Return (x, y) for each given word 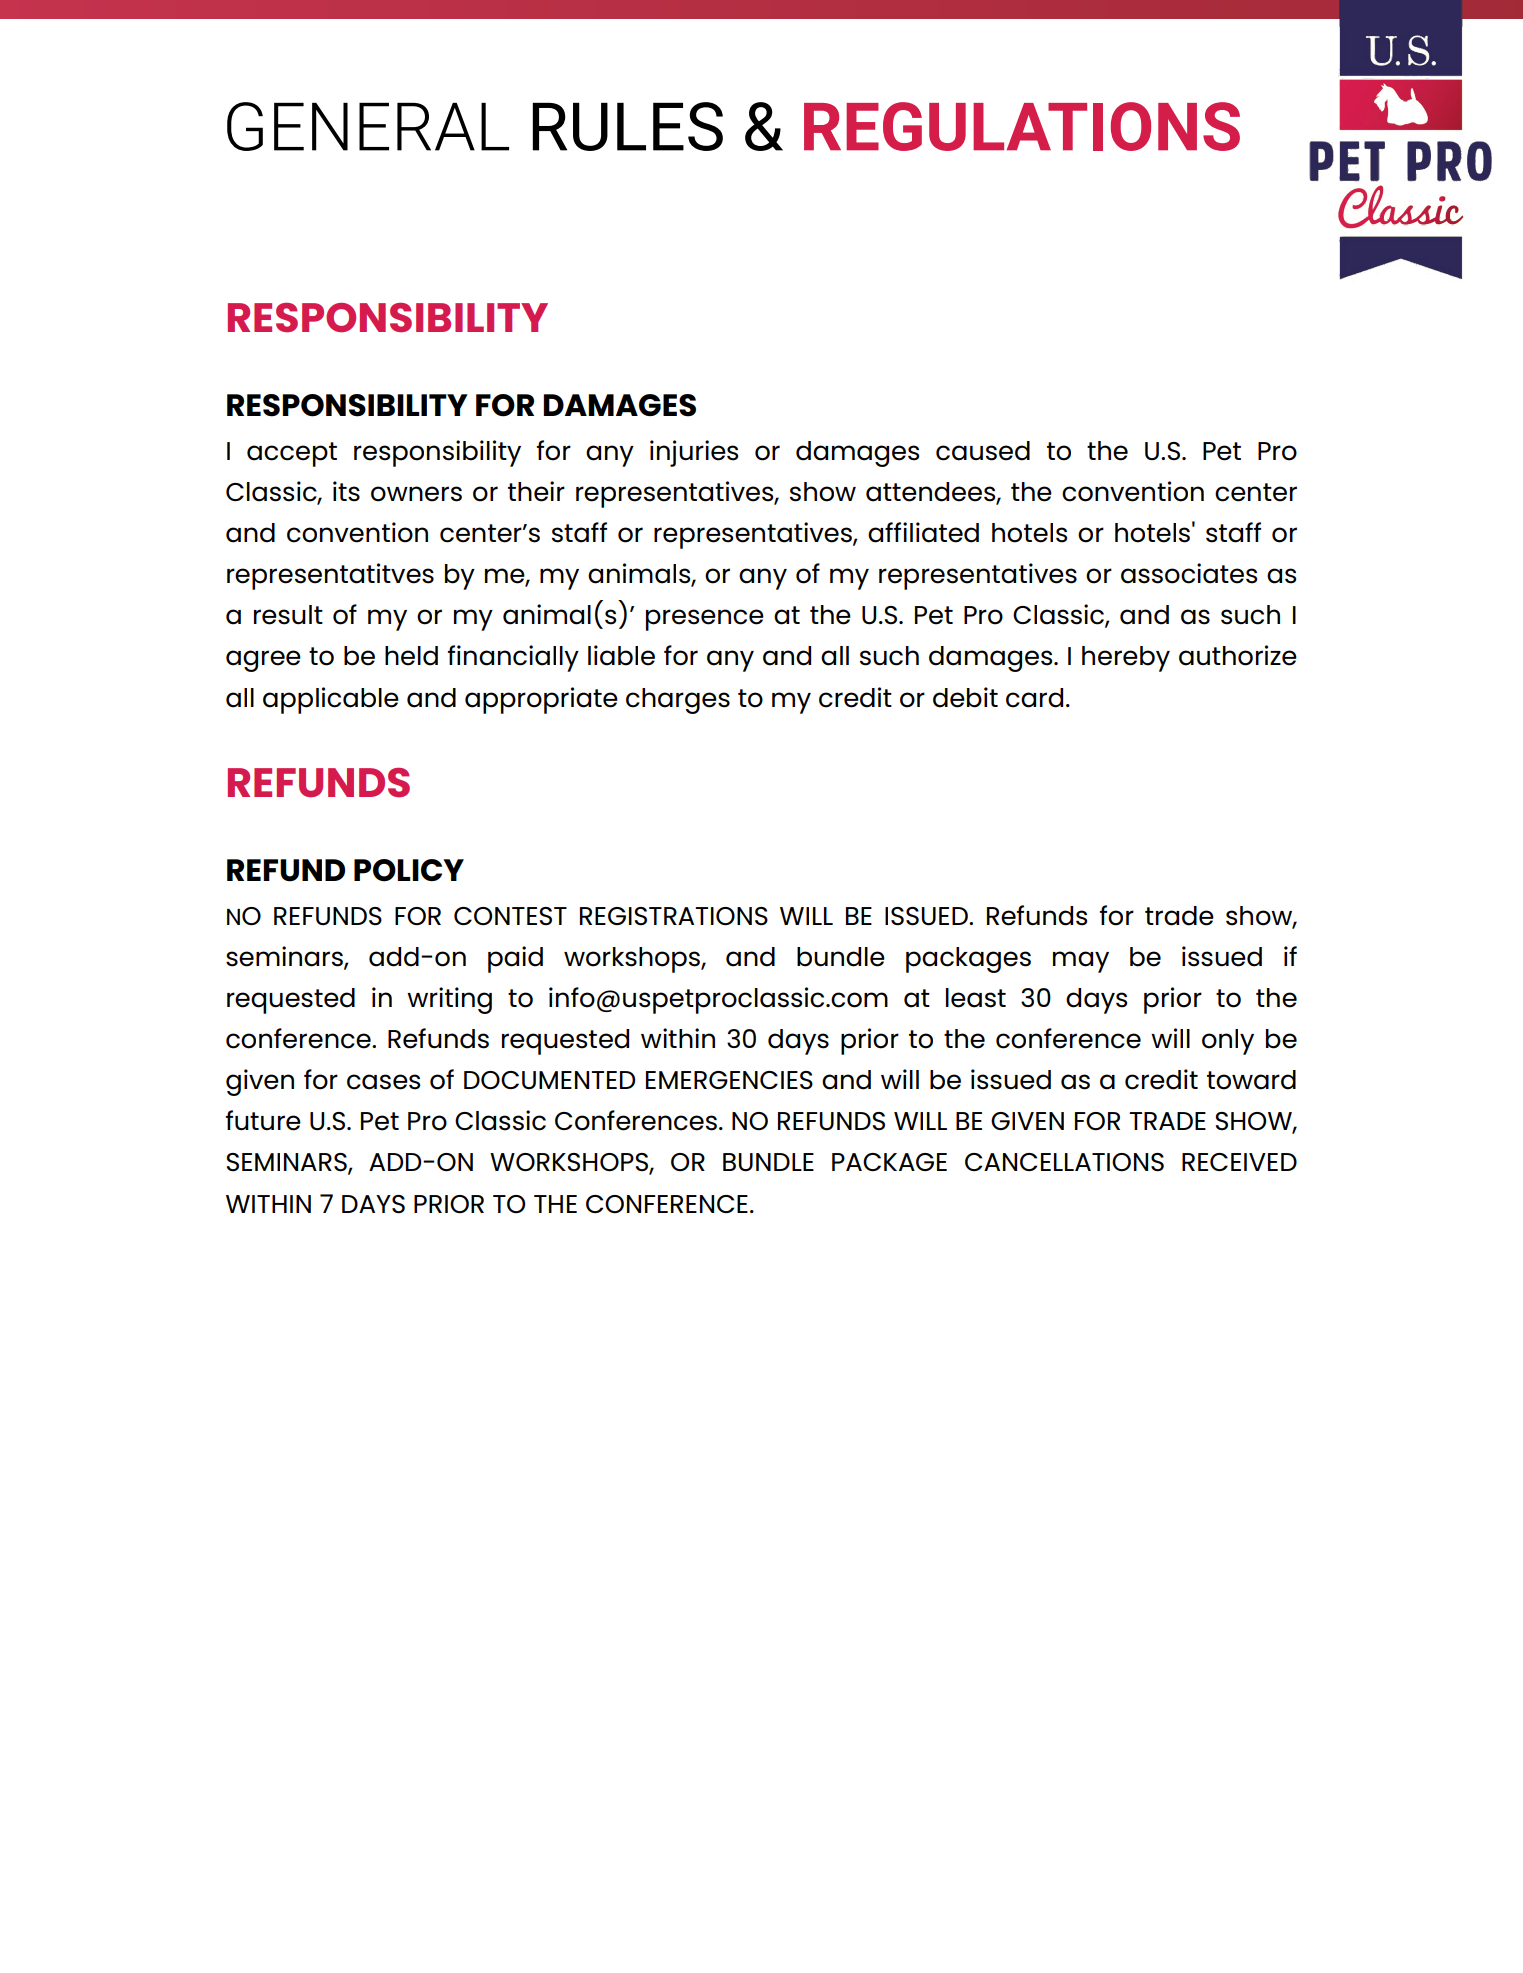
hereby (1126, 659)
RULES (628, 126)
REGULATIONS (1022, 126)
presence (705, 620)
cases (383, 1082)
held (411, 656)
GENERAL (368, 126)
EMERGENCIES (729, 1080)
